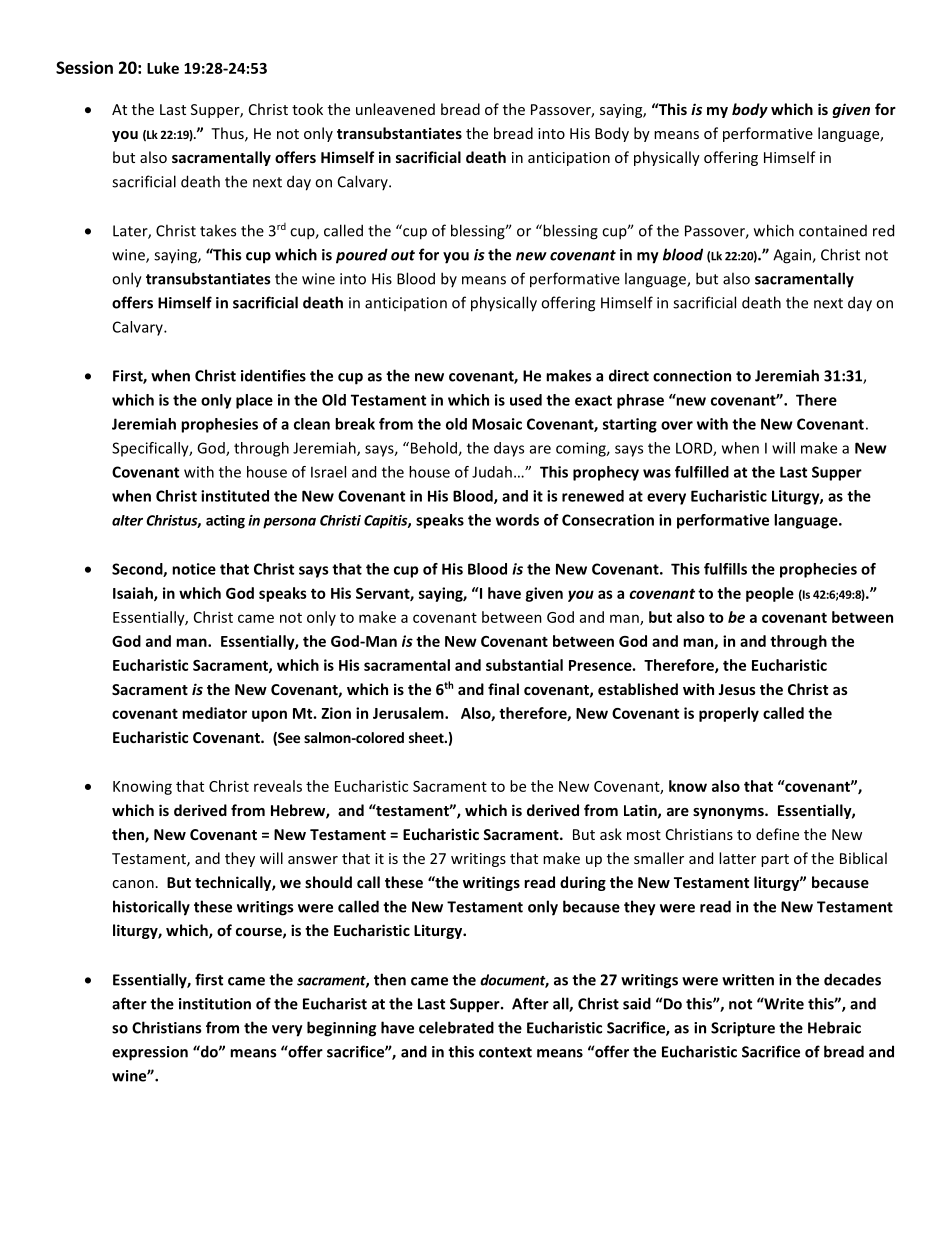  What do you see at coordinates (278, 786) in the screenshot?
I see `reveals` at bounding box center [278, 786].
